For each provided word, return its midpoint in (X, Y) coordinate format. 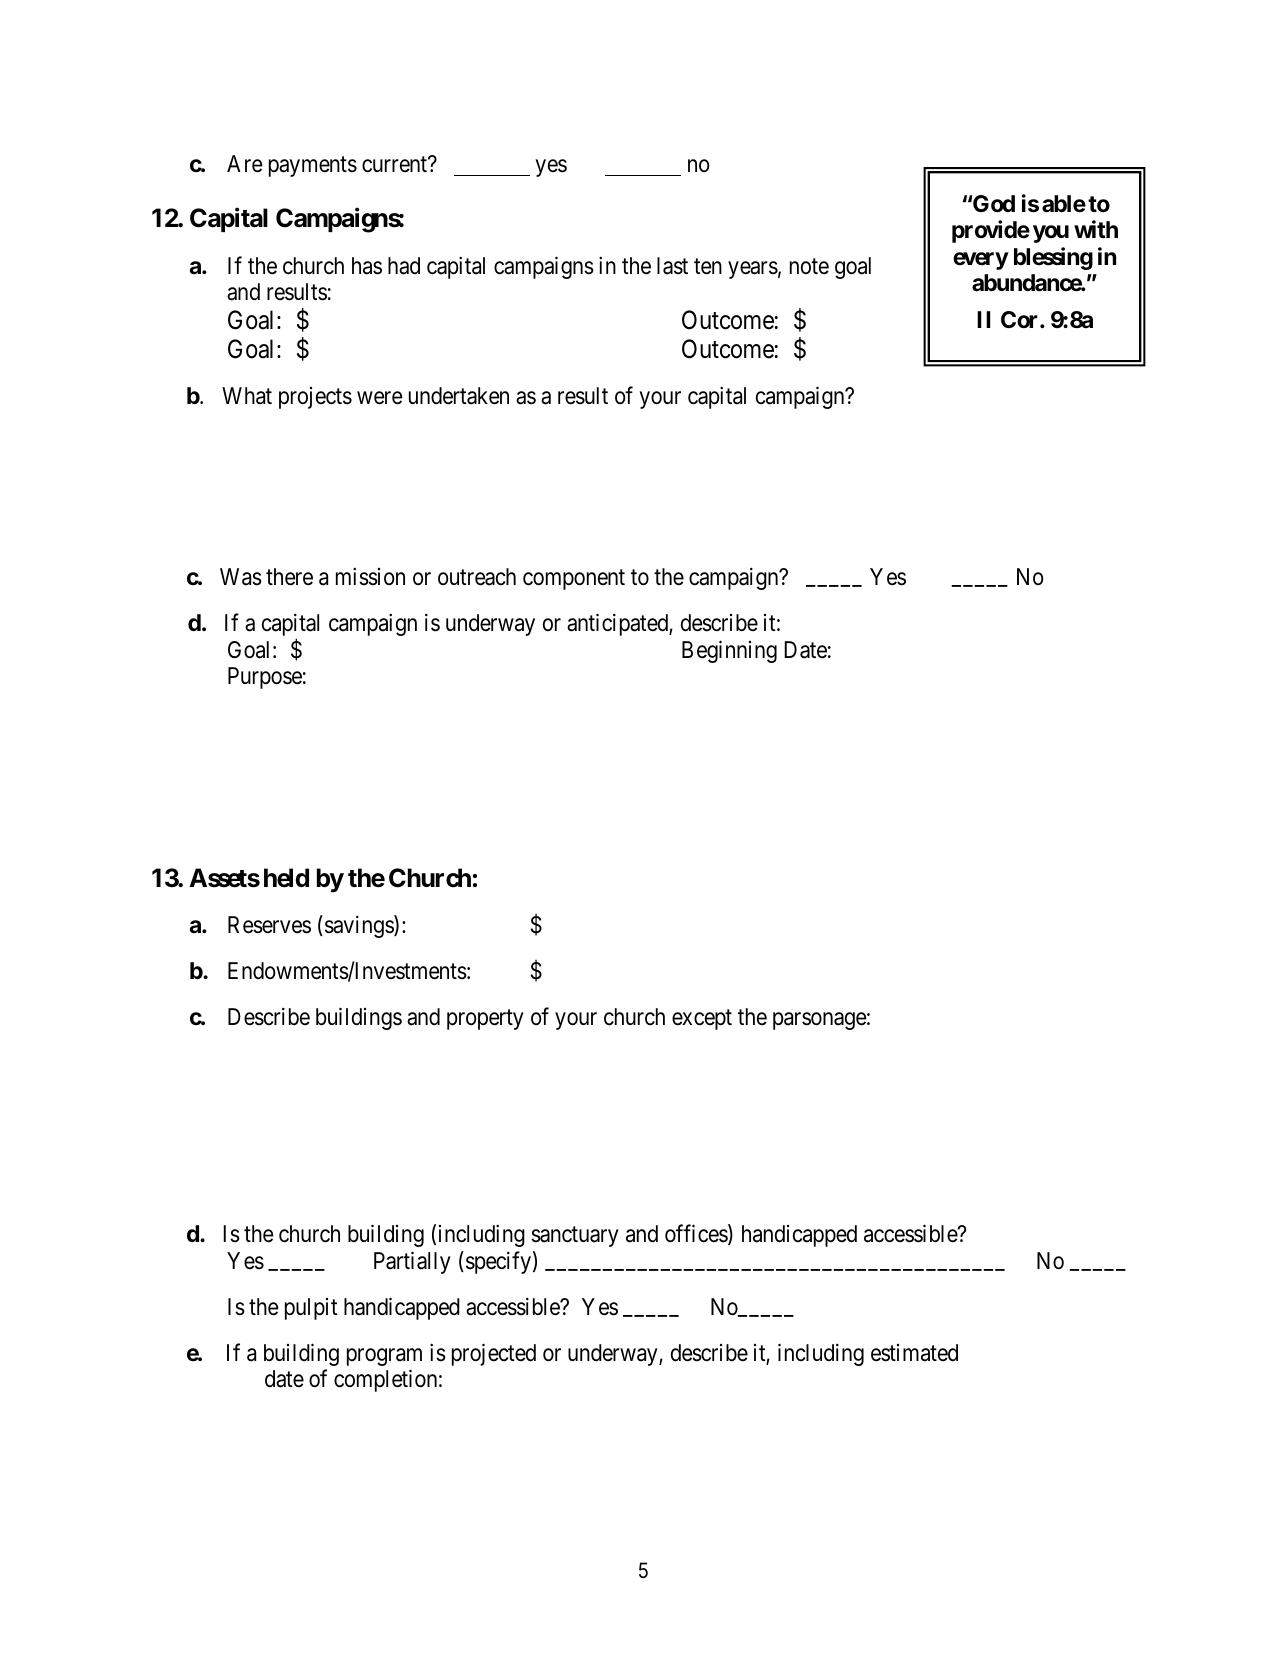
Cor (1021, 319)
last (672, 266)
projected (494, 1354)
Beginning (729, 651)
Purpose (265, 678)
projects (315, 398)
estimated (914, 1353)
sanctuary (575, 1237)
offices (697, 1235)
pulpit (311, 1309)
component (574, 580)
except (702, 1020)
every (981, 261)
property (485, 1020)
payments (313, 167)
